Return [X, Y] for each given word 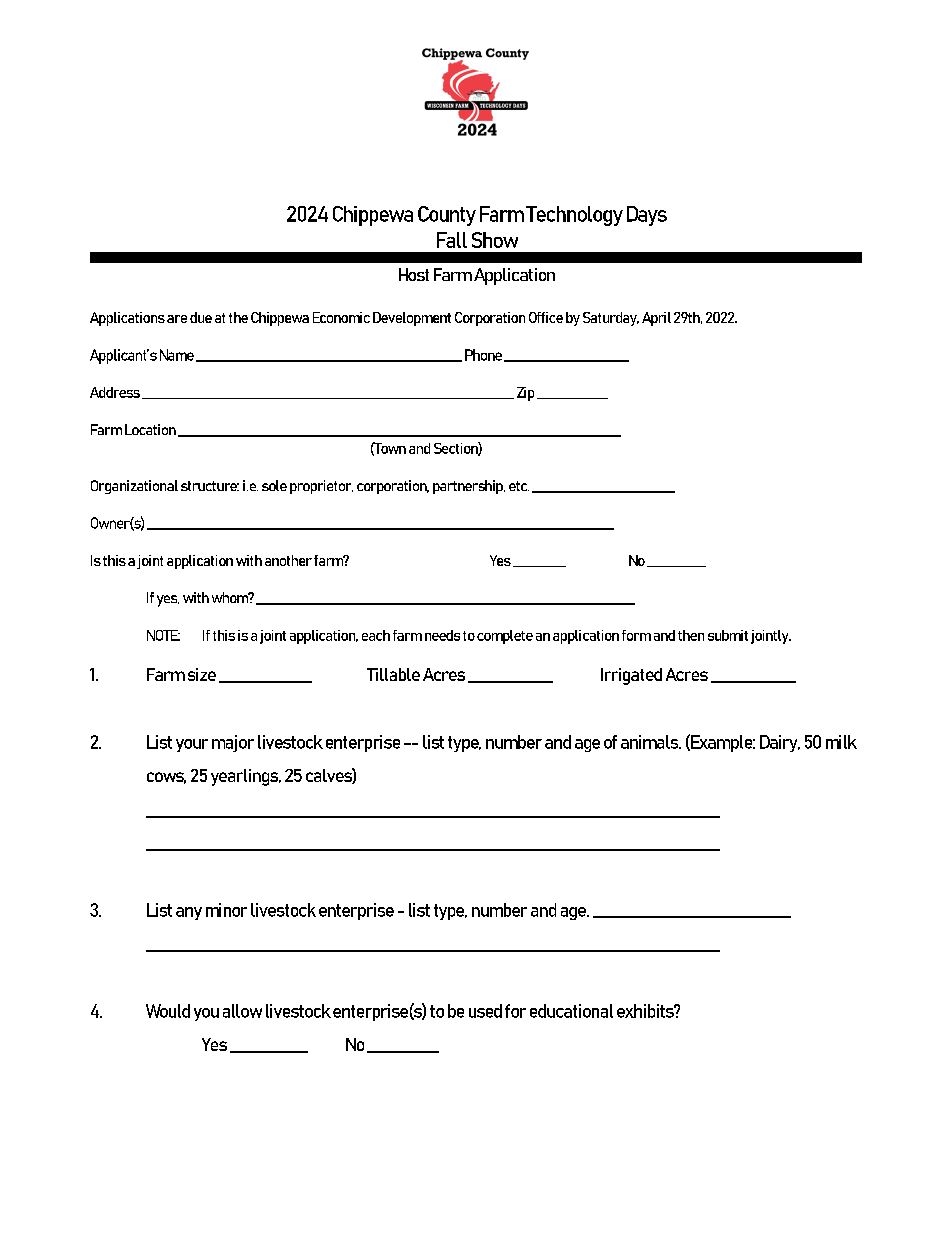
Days [647, 216]
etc [519, 486]
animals [651, 742]
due [201, 317]
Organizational [134, 487]
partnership [469, 487]
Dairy [780, 743]
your [192, 745]
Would [168, 1011]
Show [495, 240]
